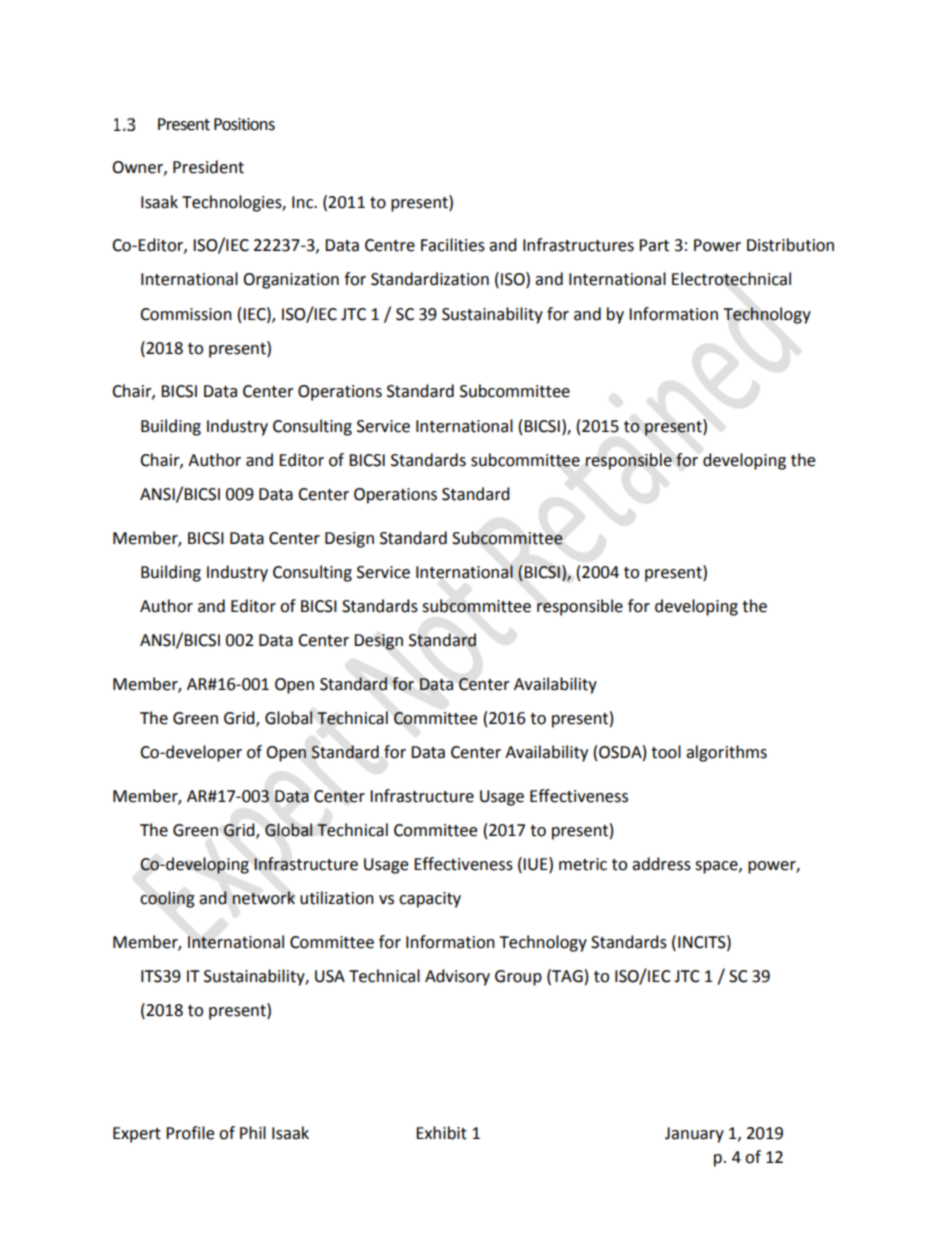  Describe the element at coordinates (726, 753) in the screenshot. I see `algorithms` at that location.
